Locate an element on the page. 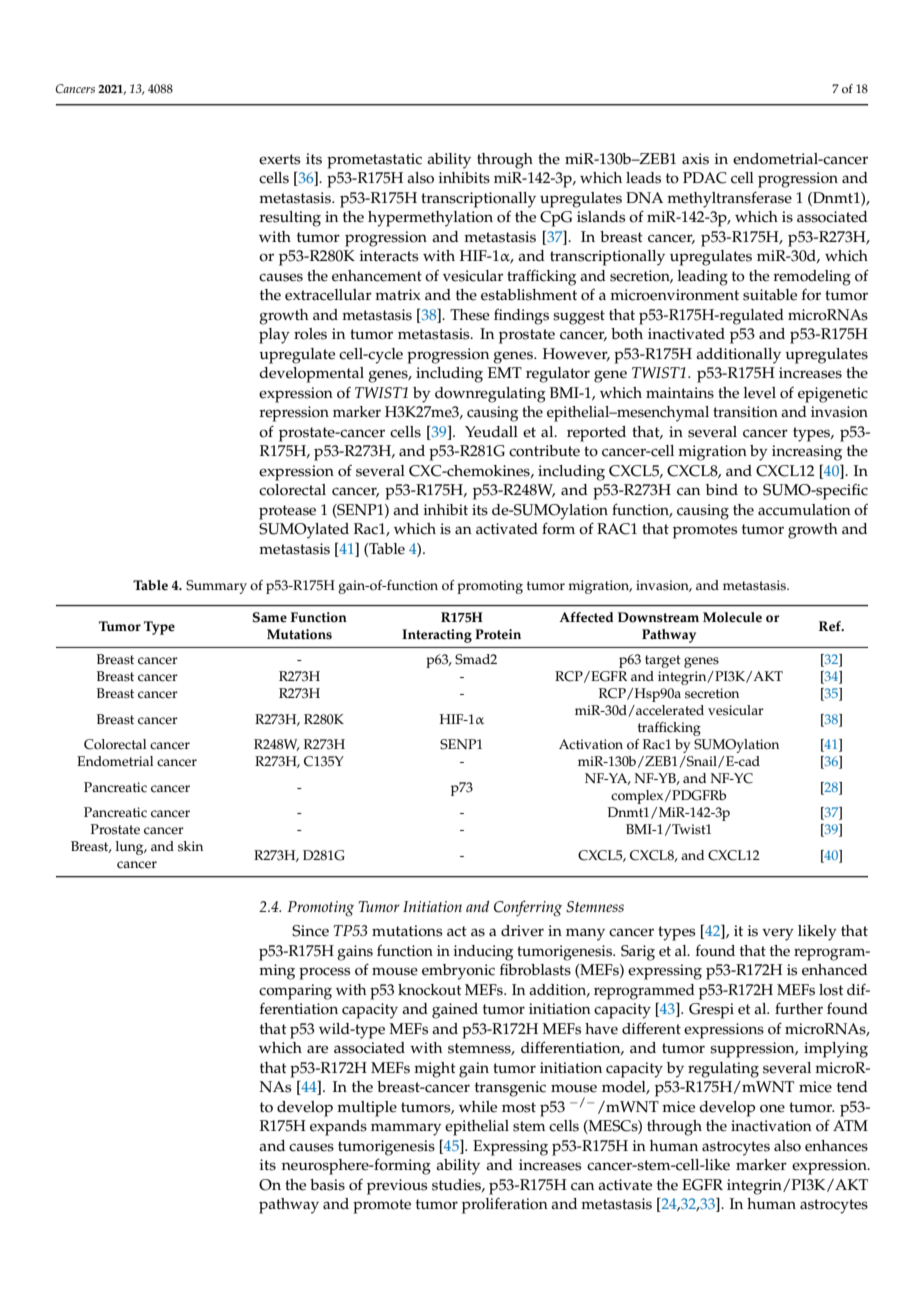 Image resolution: width=924 pixels, height=1308 pixels. basis is located at coordinates (327, 1185).
